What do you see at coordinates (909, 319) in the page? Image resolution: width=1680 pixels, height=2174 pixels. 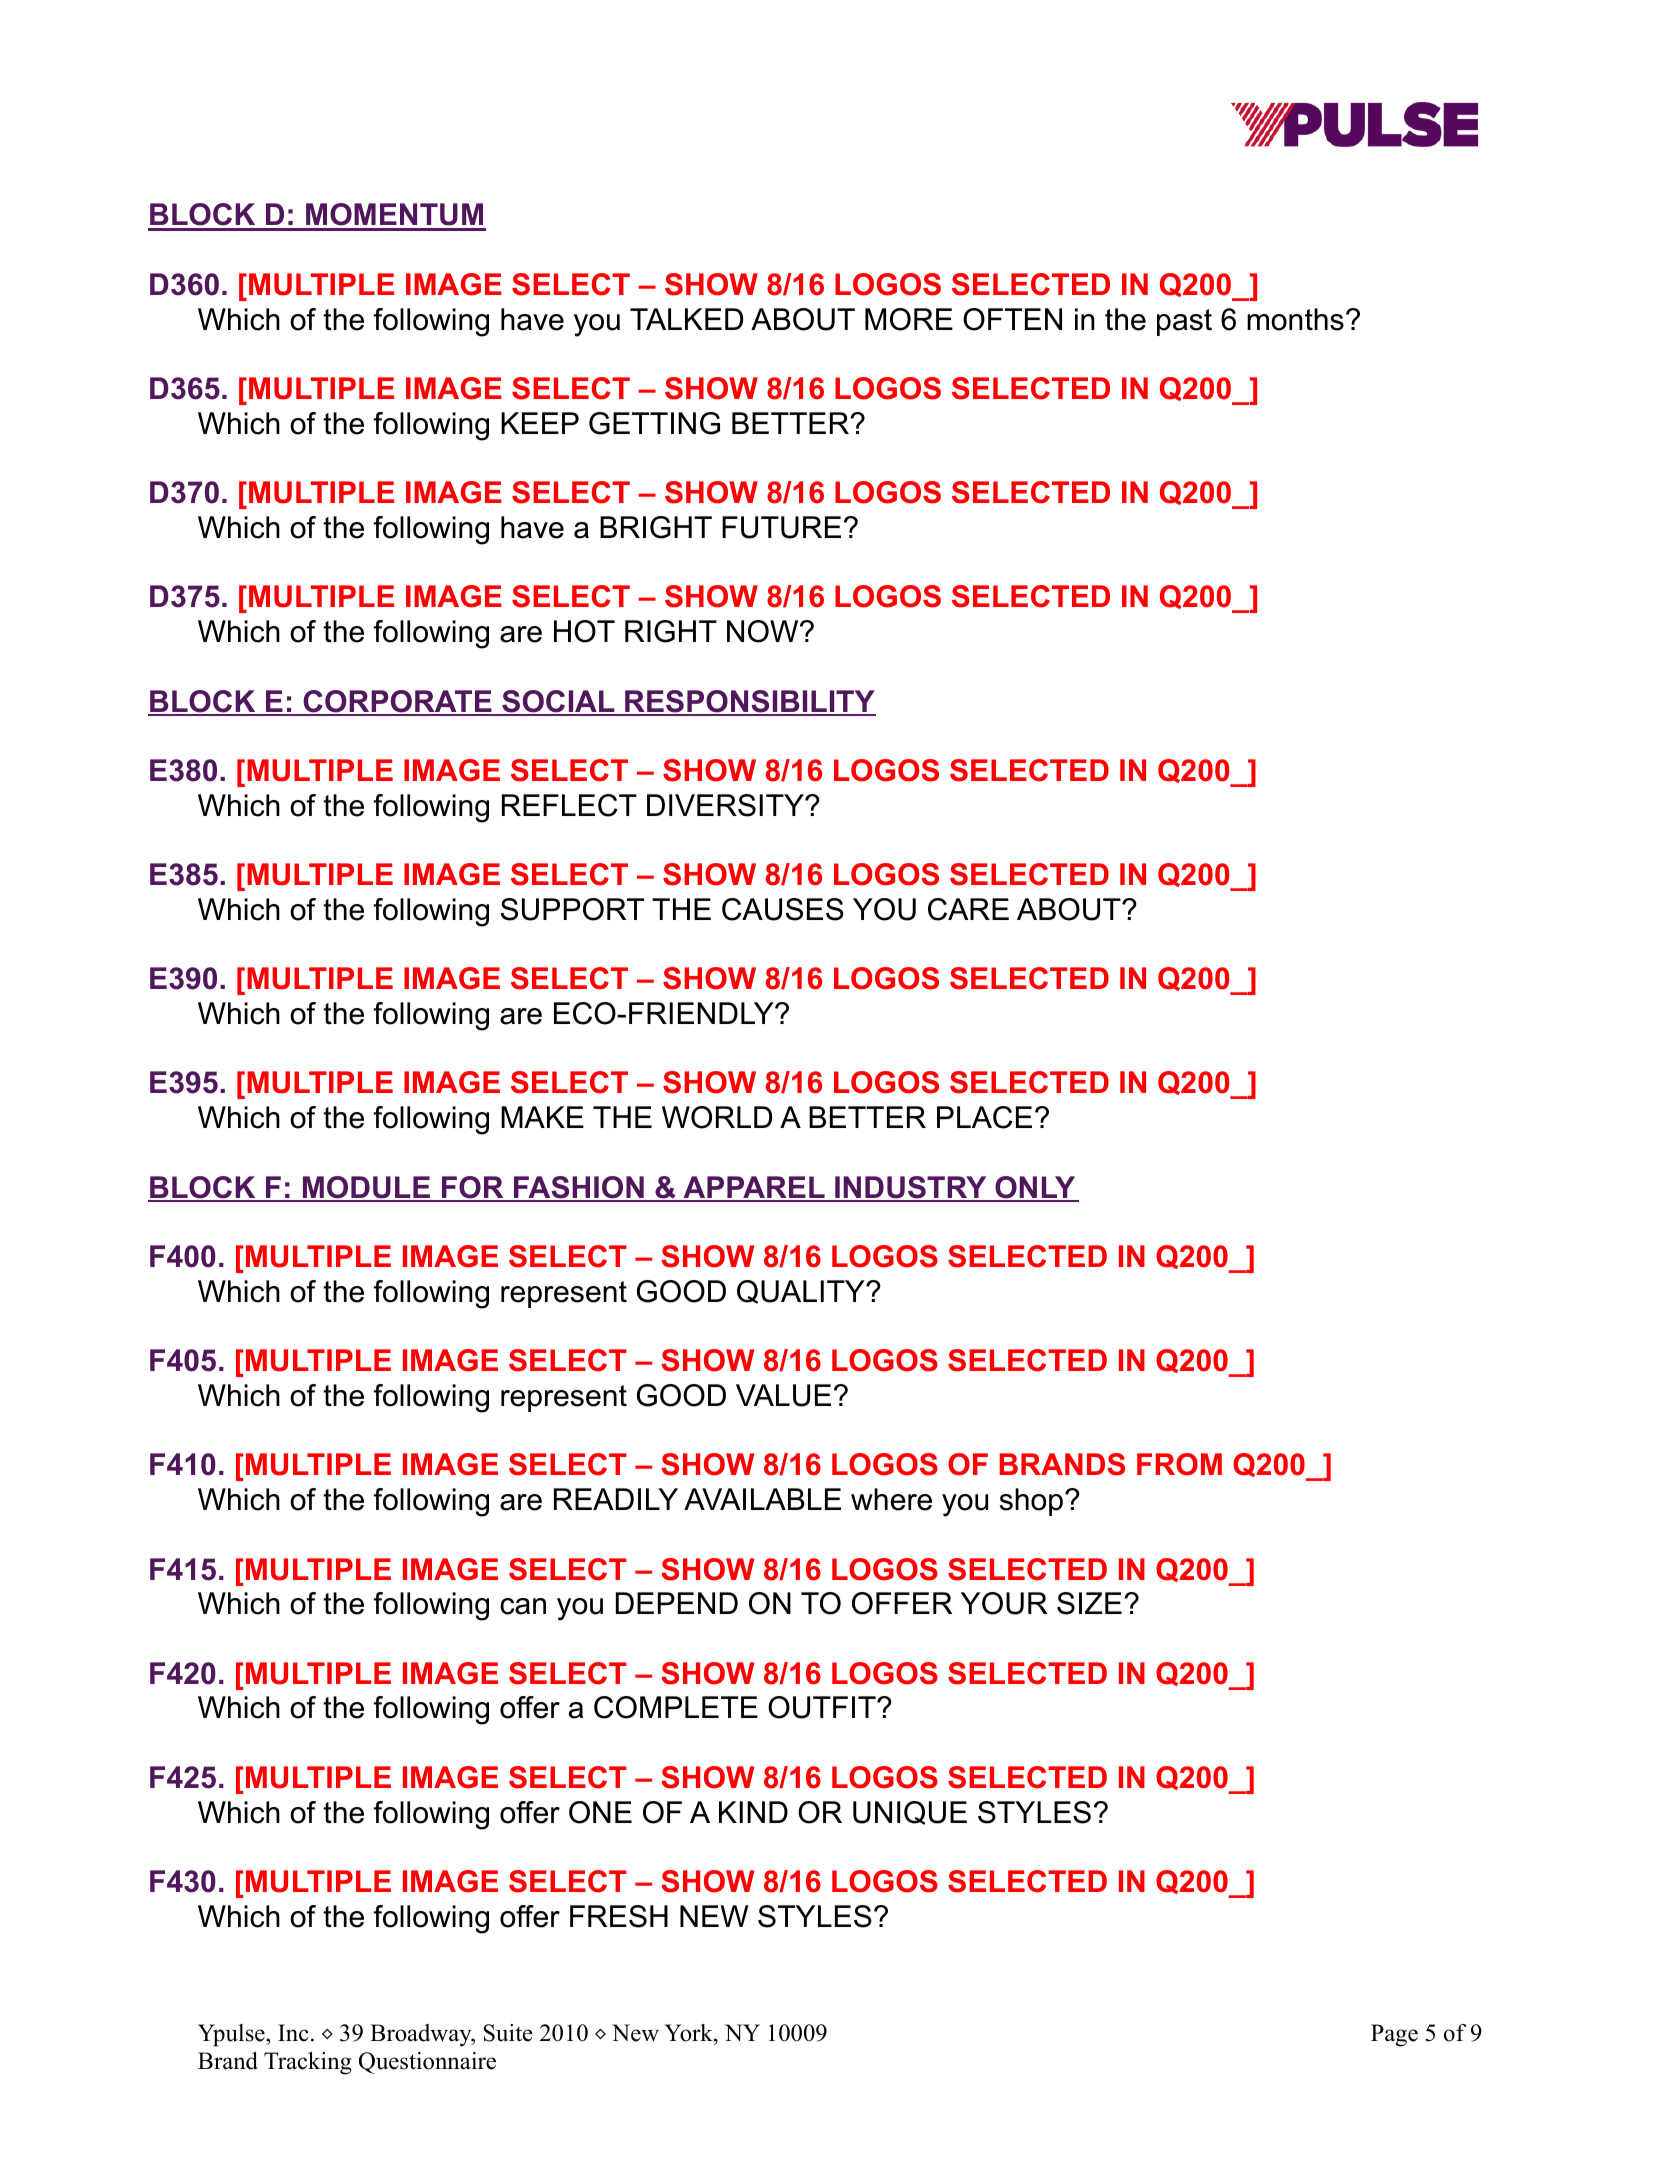 I see `MORE` at bounding box center [909, 319].
